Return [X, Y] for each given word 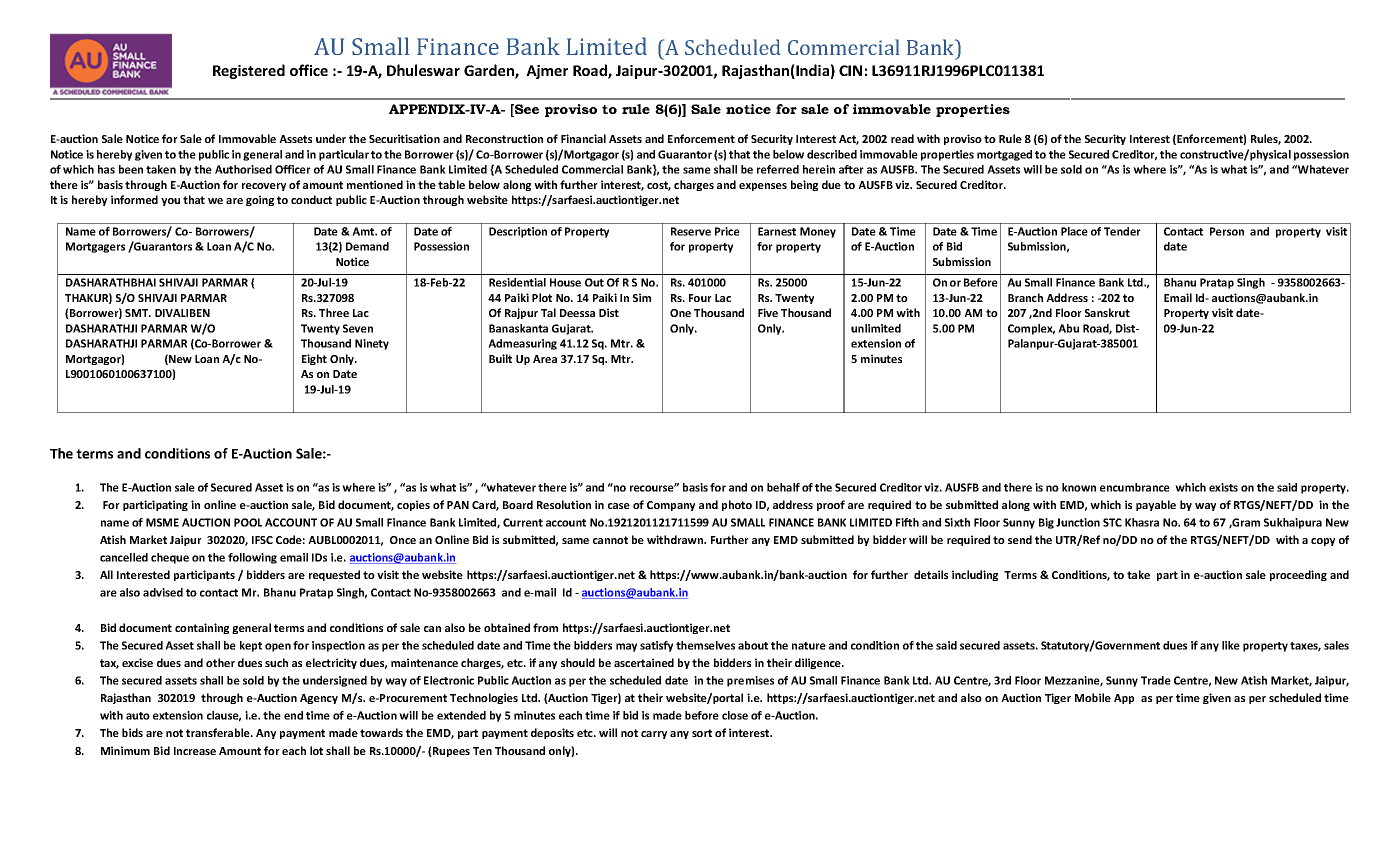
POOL [248, 522]
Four [700, 298]
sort [702, 733]
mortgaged [1004, 155]
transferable [219, 732]
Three [334, 312]
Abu [1068, 328]
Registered [249, 71]
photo [737, 505]
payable [1156, 505]
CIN [850, 70]
